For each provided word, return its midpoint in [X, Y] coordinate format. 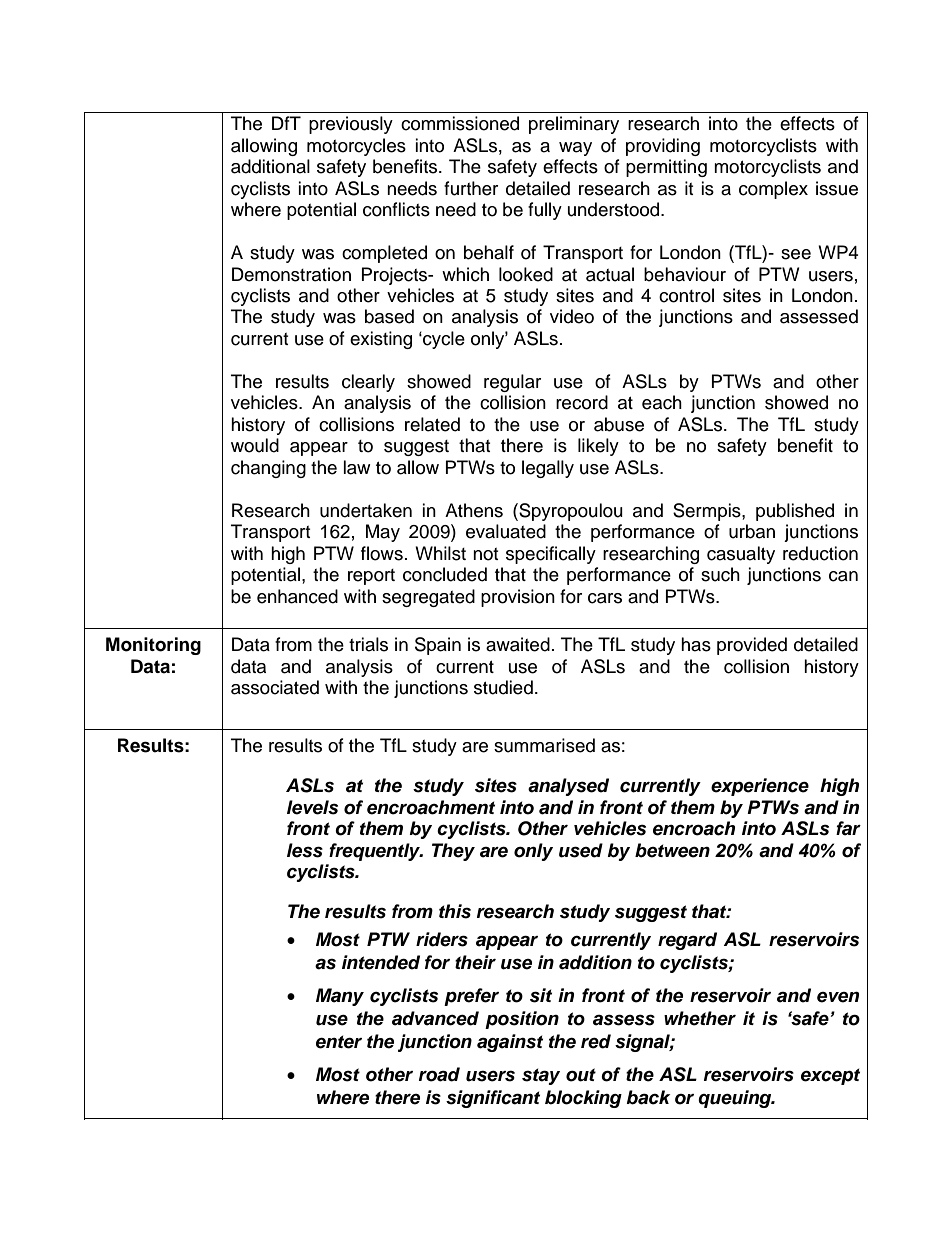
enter [339, 1042]
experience [760, 787]
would [255, 445]
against [510, 1043]
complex [773, 190]
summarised [544, 745]
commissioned [460, 123]
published [795, 512]
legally [548, 469]
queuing [736, 1099]
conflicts [396, 209]
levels [312, 807]
